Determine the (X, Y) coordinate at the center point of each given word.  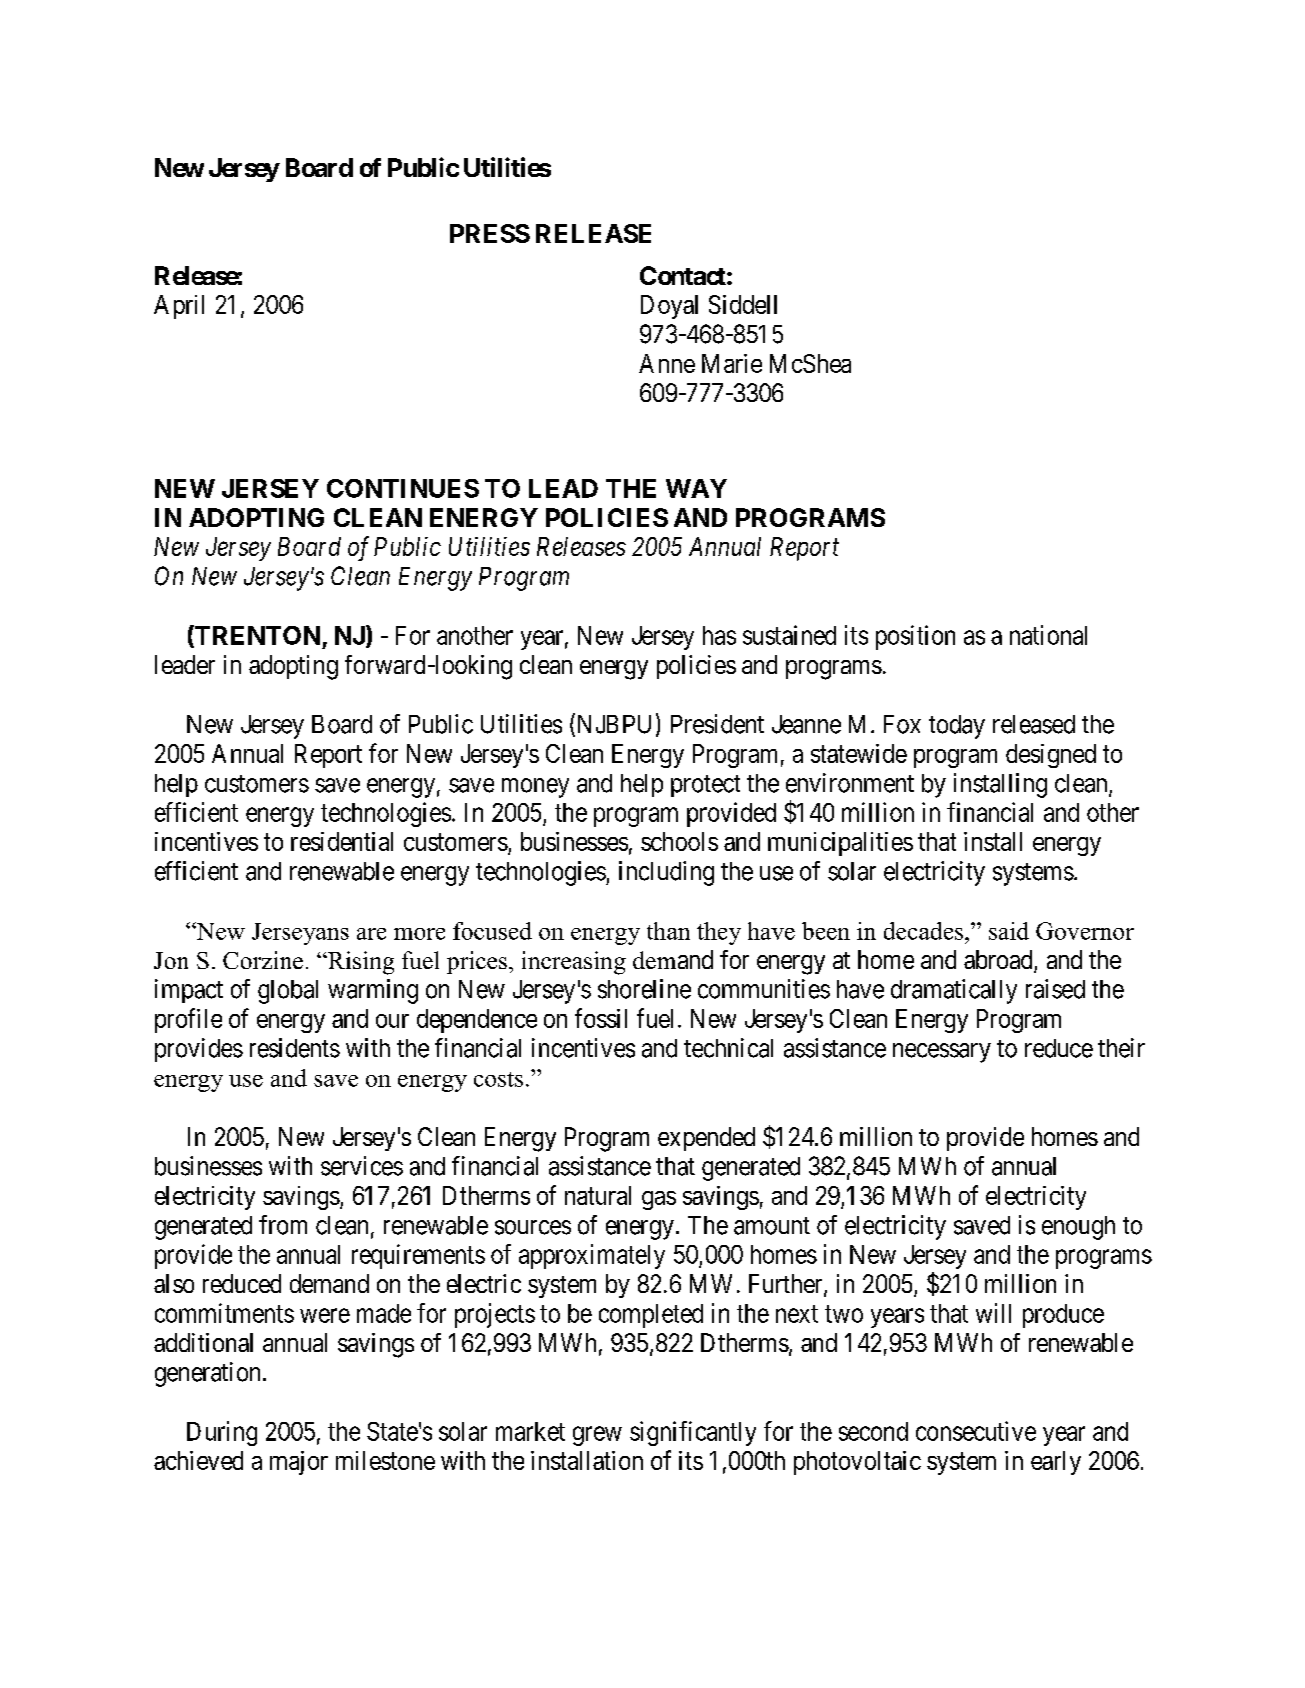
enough (1078, 1228)
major (299, 1463)
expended (706, 1139)
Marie (732, 363)
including (666, 873)
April (179, 307)
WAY (696, 488)
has (719, 635)
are (371, 934)
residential (342, 841)
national (1048, 635)
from (283, 1225)
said (1009, 931)
